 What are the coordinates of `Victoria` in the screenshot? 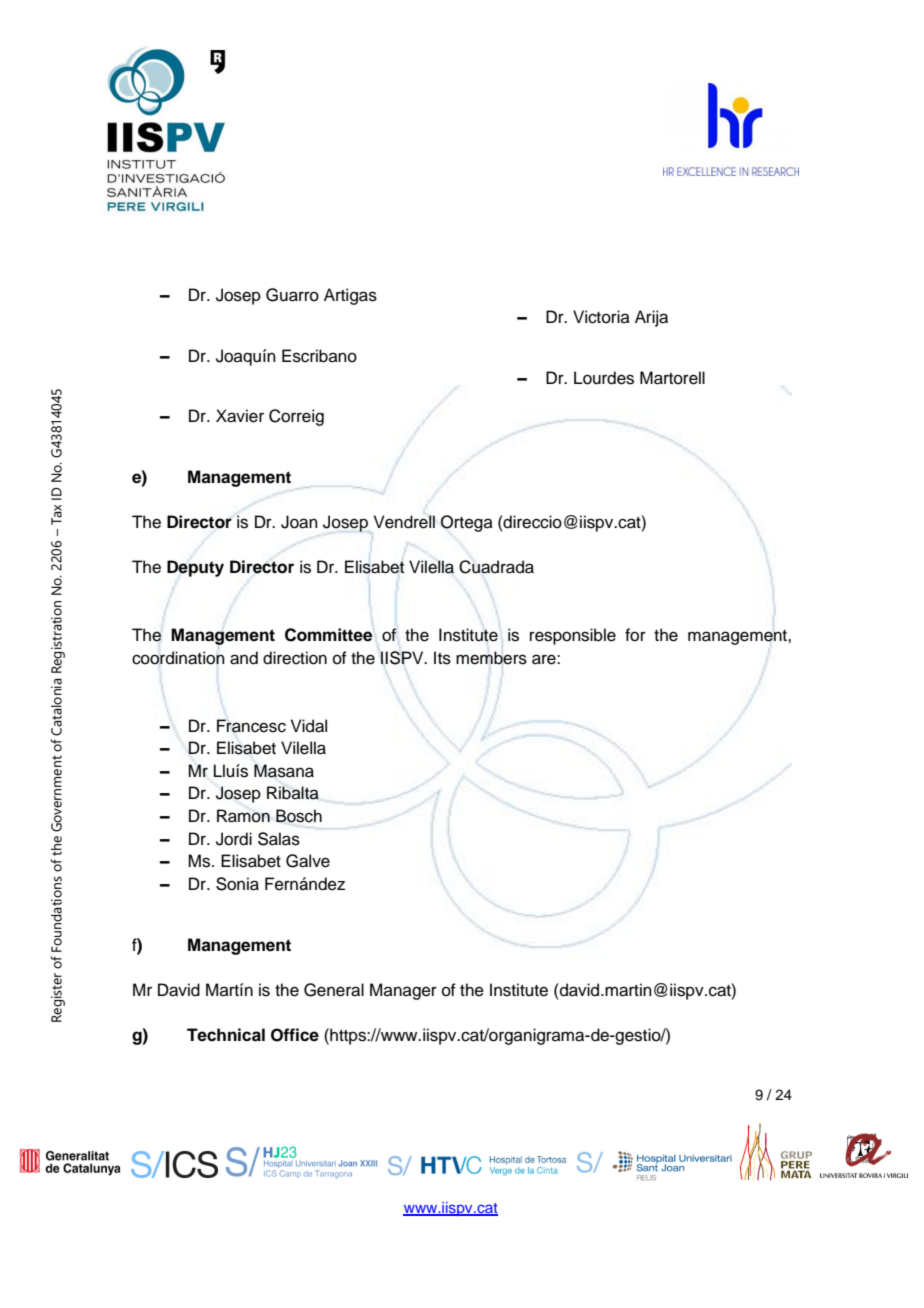 It's located at (601, 317).
